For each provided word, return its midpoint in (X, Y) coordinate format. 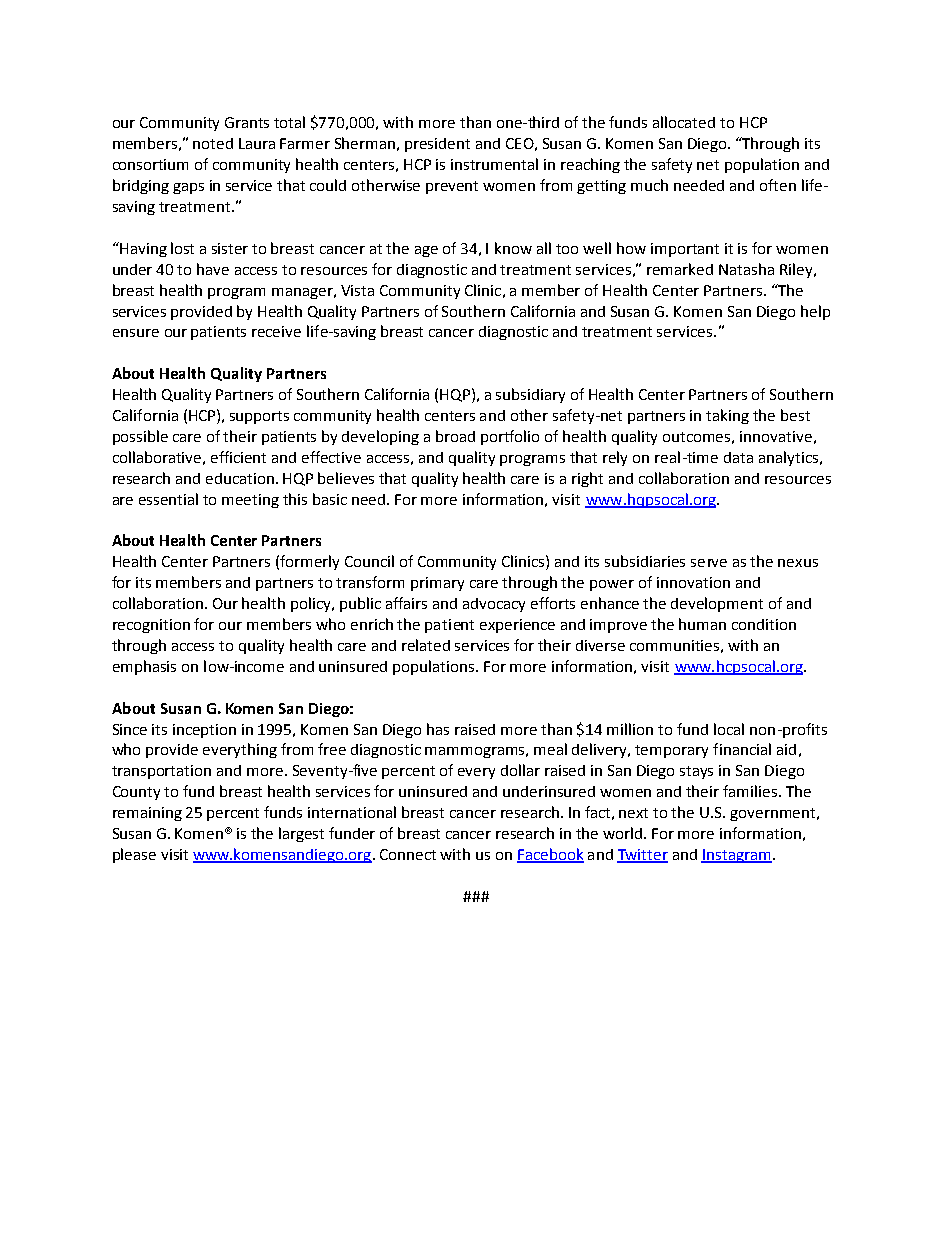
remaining (147, 814)
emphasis (144, 667)
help (815, 312)
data (738, 457)
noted (213, 143)
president (437, 145)
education (240, 478)
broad (455, 436)
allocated (684, 122)
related (426, 645)
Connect (408, 854)
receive (276, 331)
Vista (357, 290)
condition (764, 624)
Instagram (736, 856)
